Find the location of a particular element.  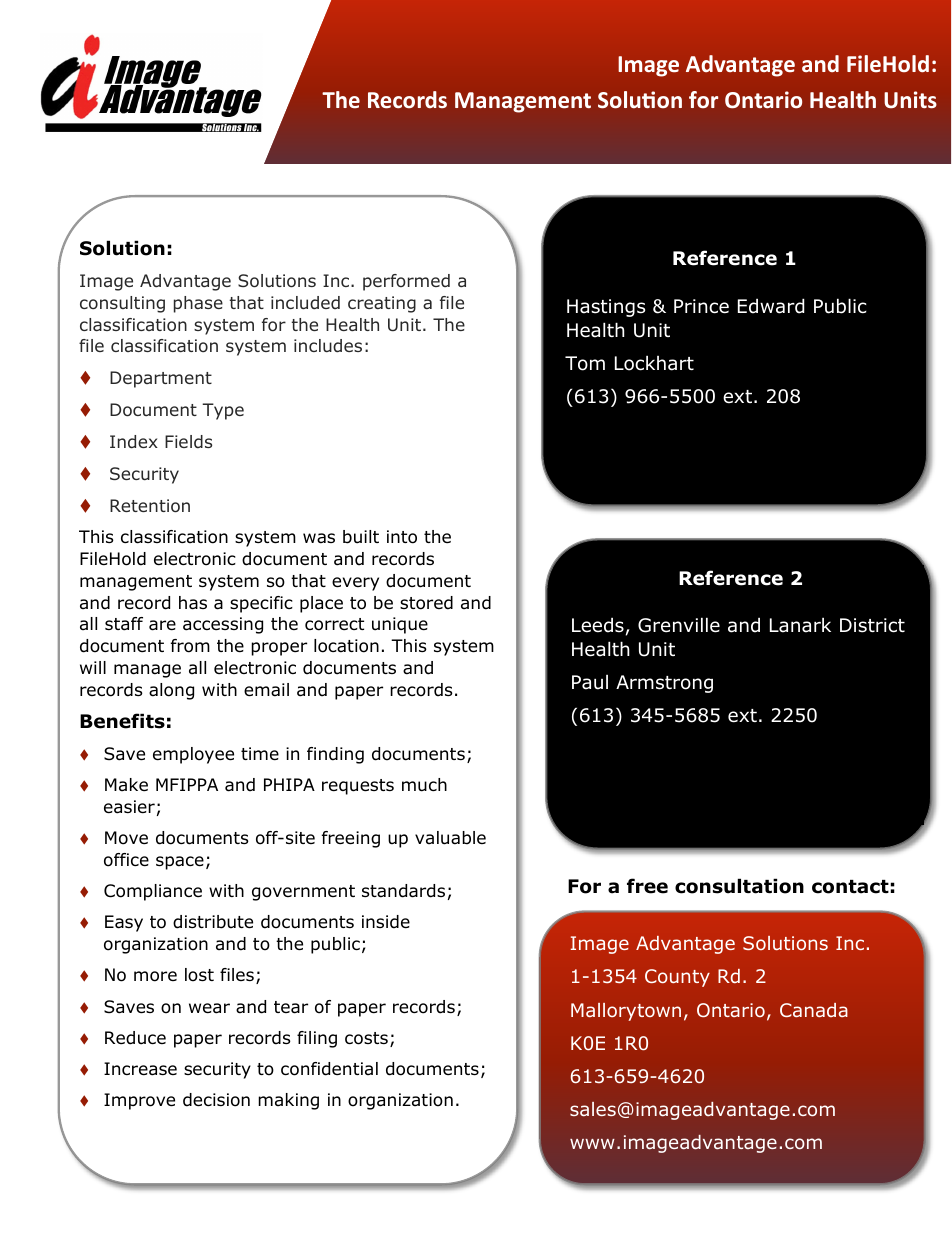

Edward is located at coordinates (771, 306).
